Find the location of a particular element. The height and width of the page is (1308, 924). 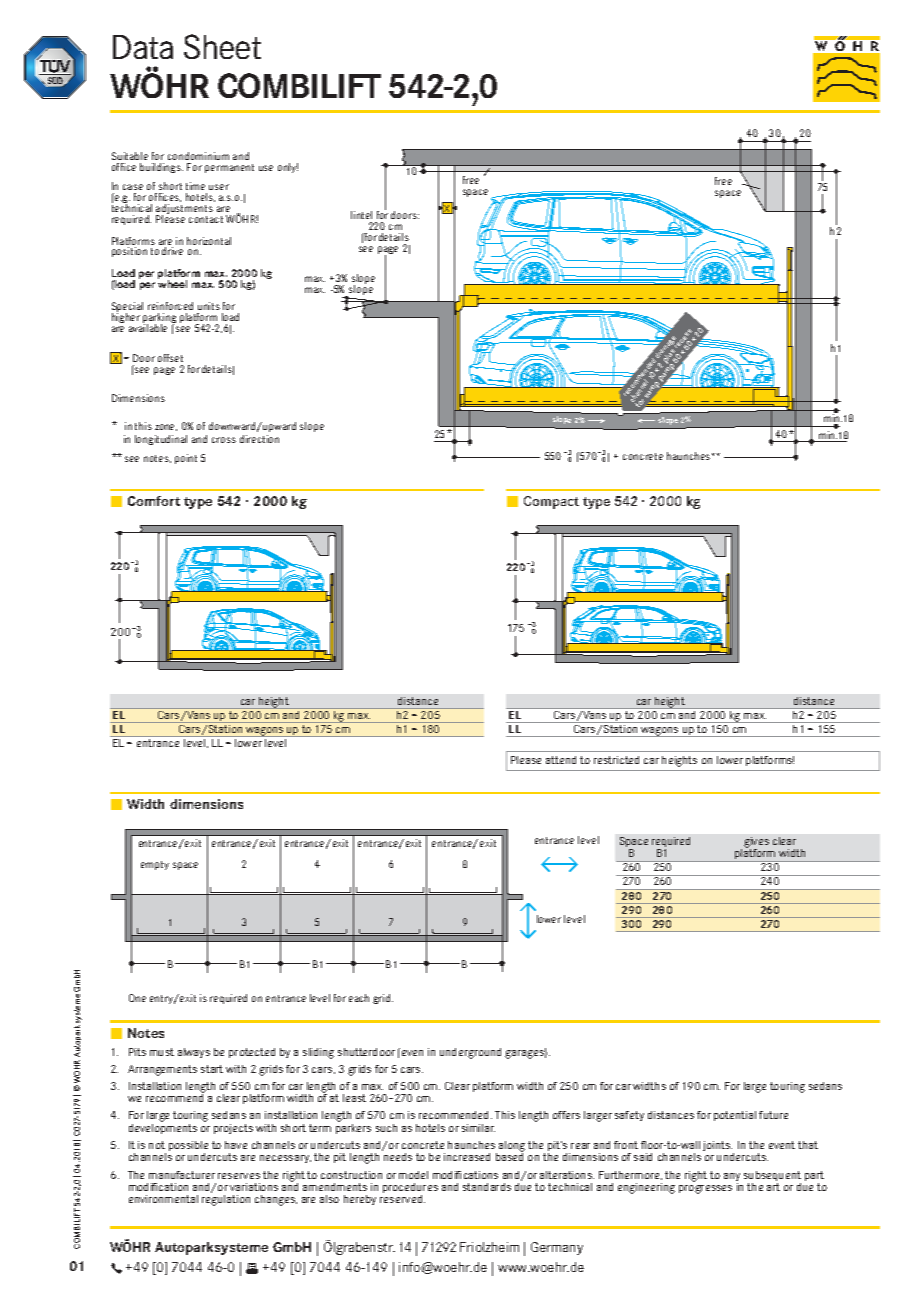

permanent is located at coordinates (229, 168).
